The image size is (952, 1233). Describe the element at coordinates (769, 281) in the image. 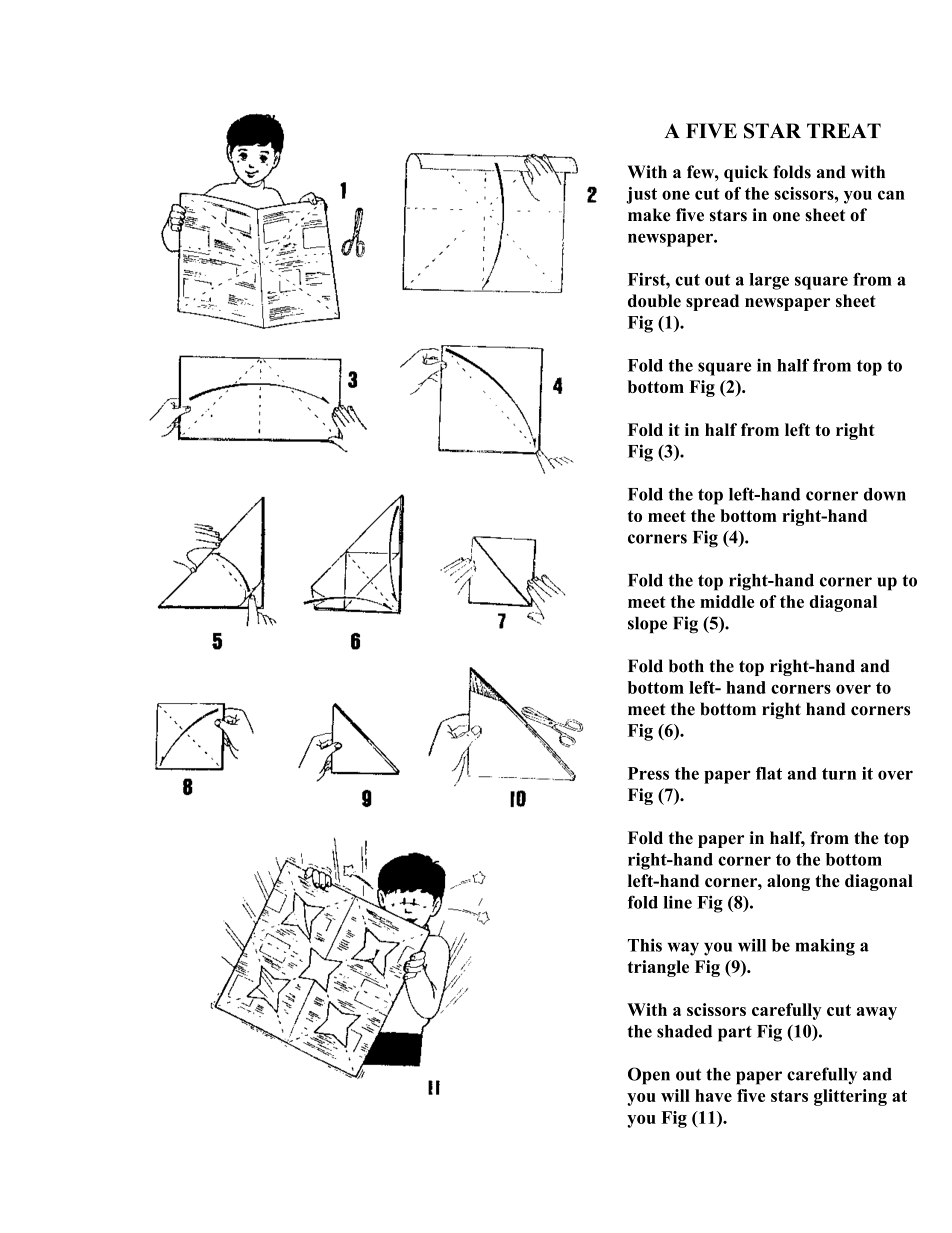

I see `large` at that location.
